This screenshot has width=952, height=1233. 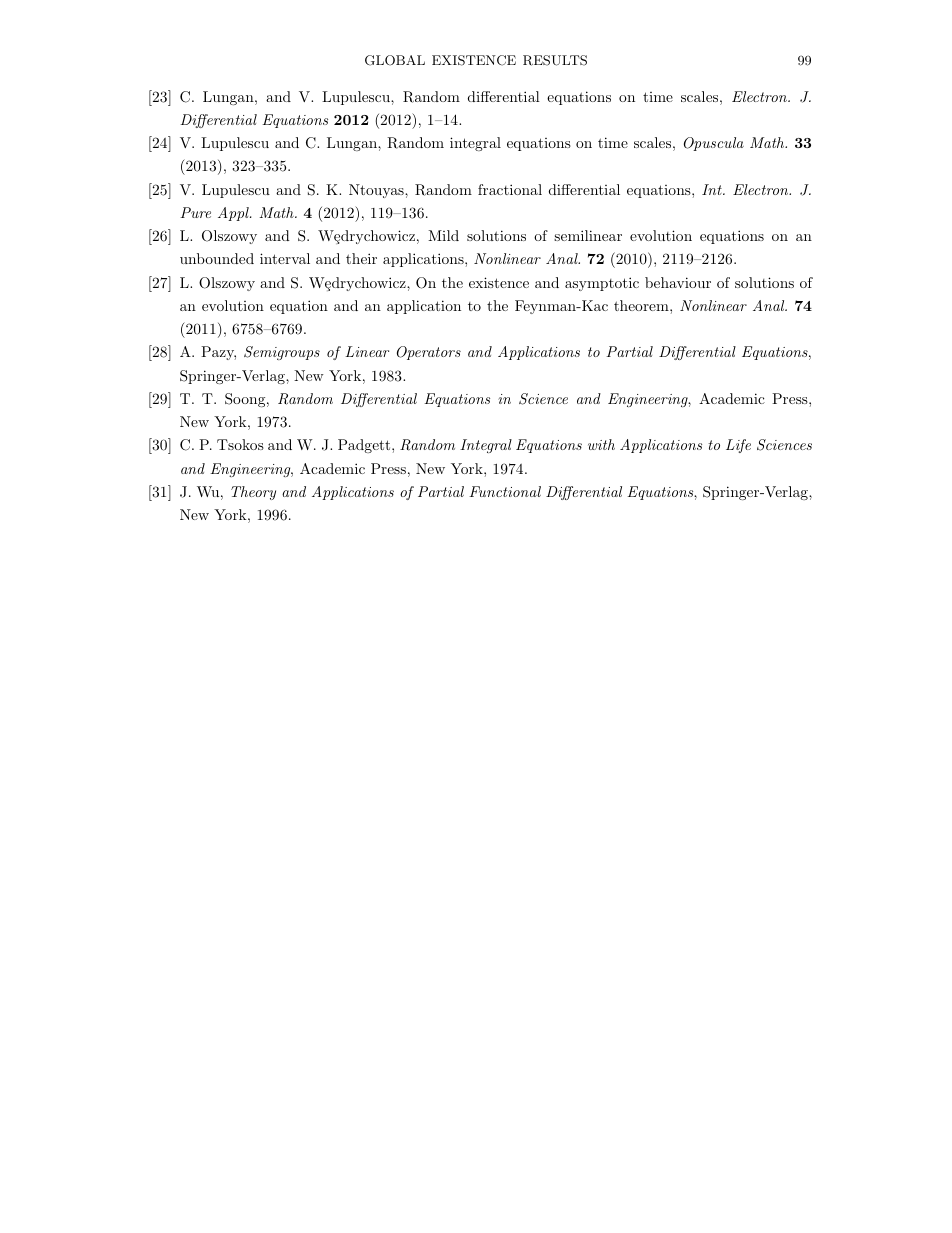 What do you see at coordinates (678, 282) in the screenshot?
I see `behaviour` at bounding box center [678, 282].
